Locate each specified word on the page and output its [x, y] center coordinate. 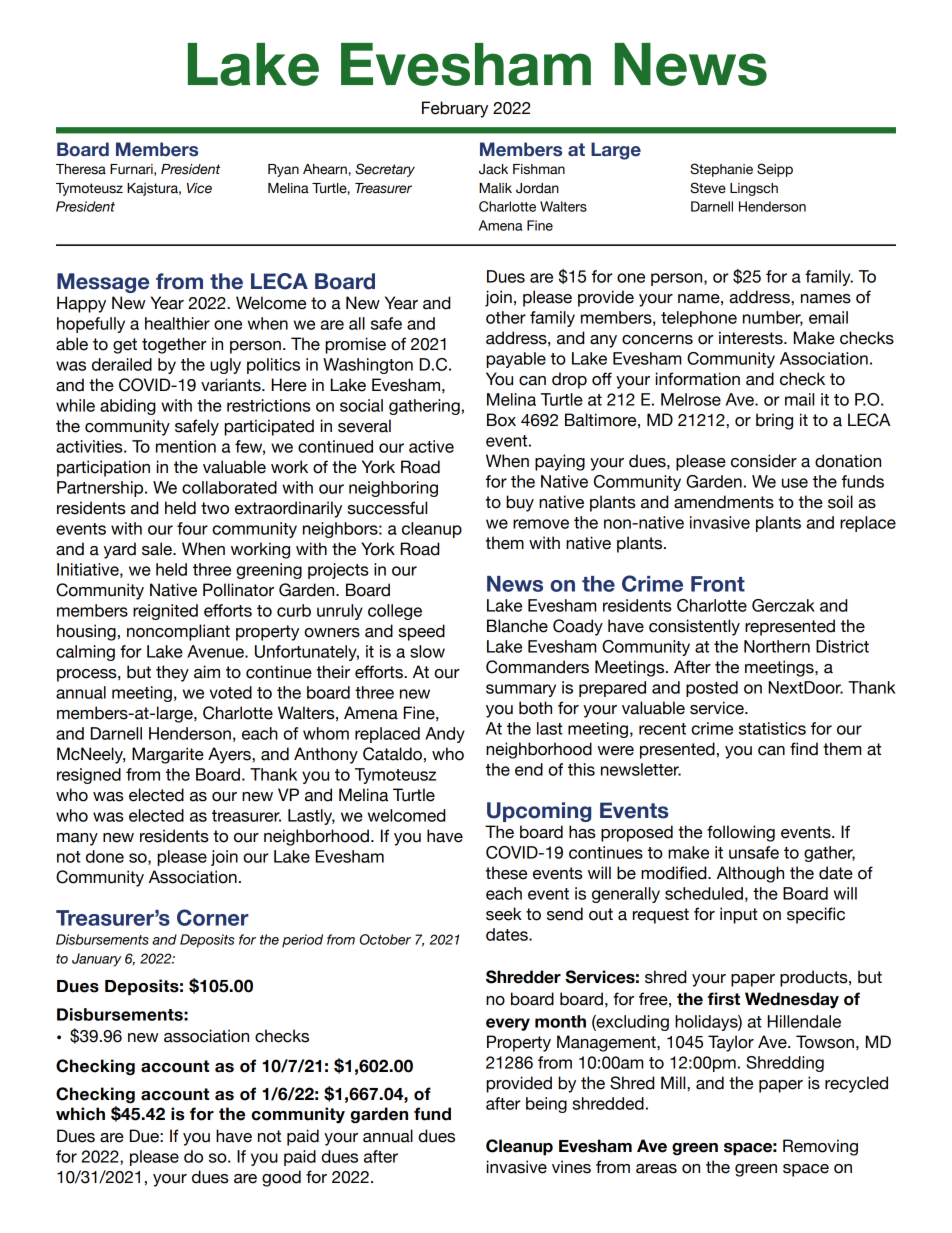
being [546, 1105]
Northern [777, 646]
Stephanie [721, 170]
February [455, 109]
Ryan [283, 170]
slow [427, 651]
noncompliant [178, 632]
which [80, 1114]
